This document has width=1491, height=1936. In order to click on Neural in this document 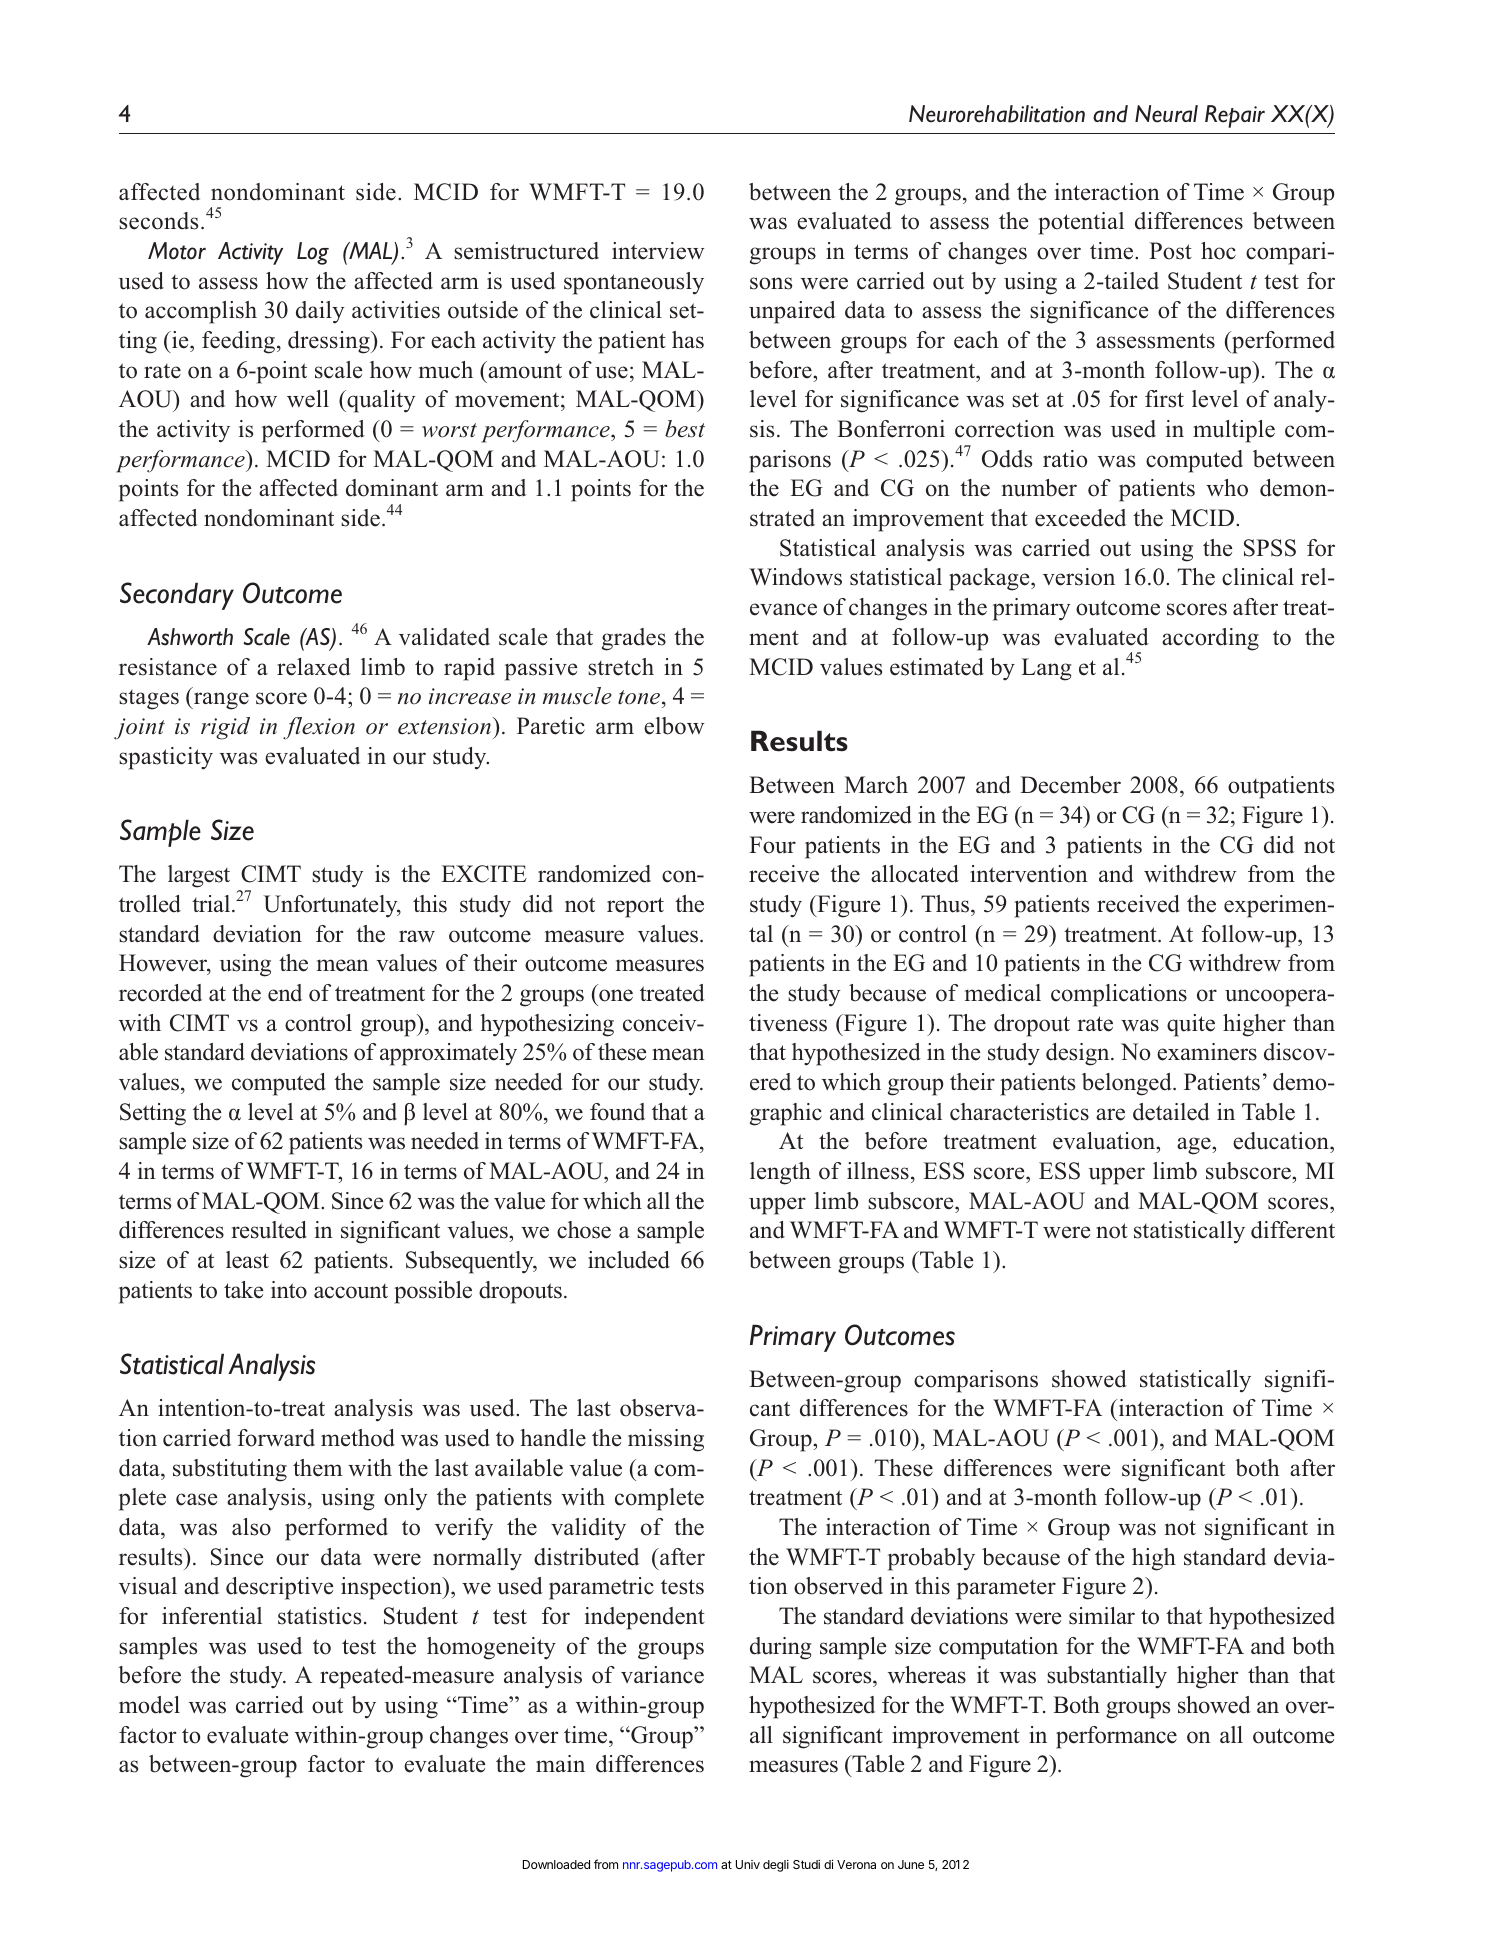, I will do `click(1166, 114)`.
